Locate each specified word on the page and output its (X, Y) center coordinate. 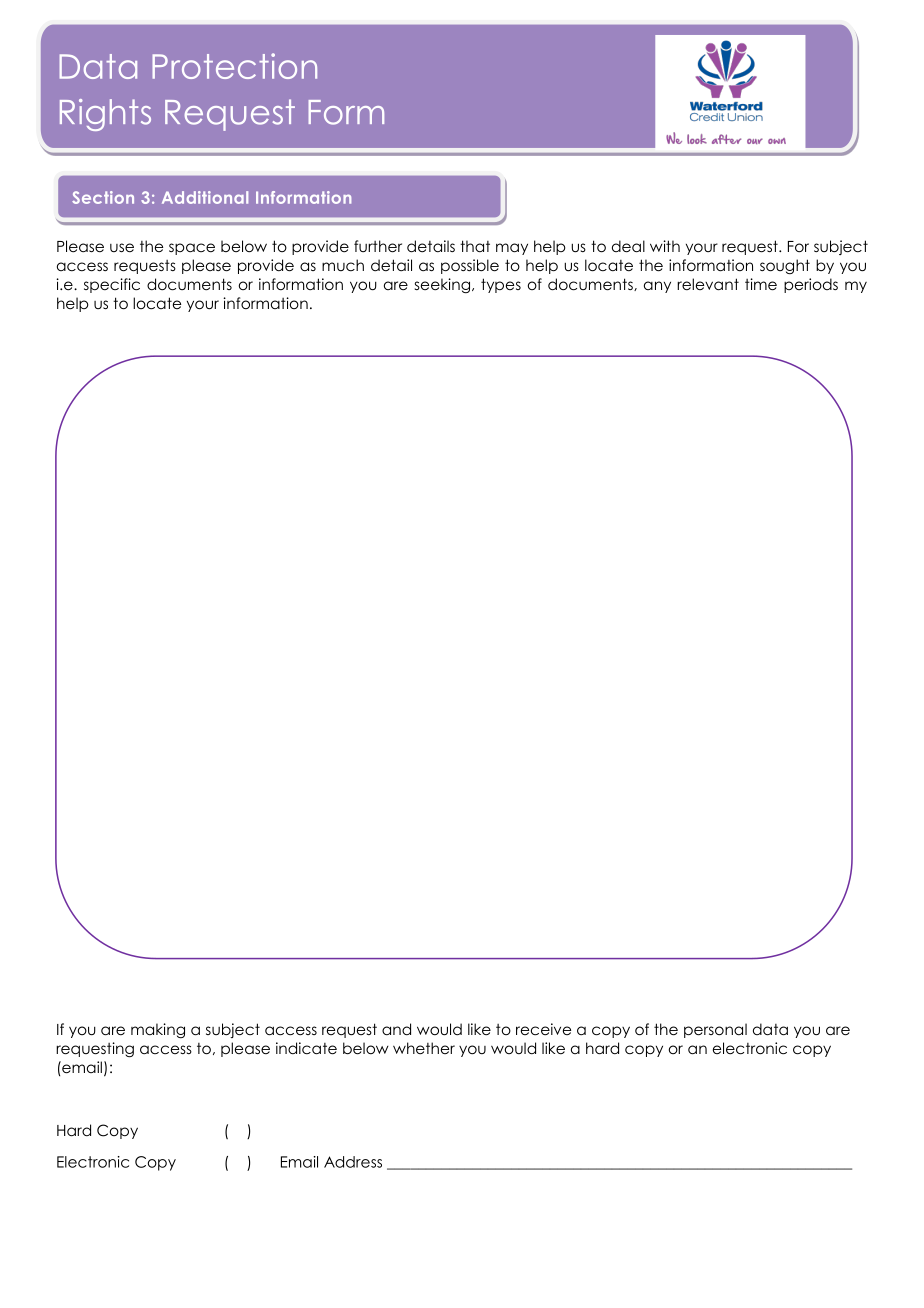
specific (112, 285)
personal (715, 1030)
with (665, 246)
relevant (708, 284)
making (158, 1030)
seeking (442, 285)
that (475, 246)
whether (424, 1048)
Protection (234, 66)
